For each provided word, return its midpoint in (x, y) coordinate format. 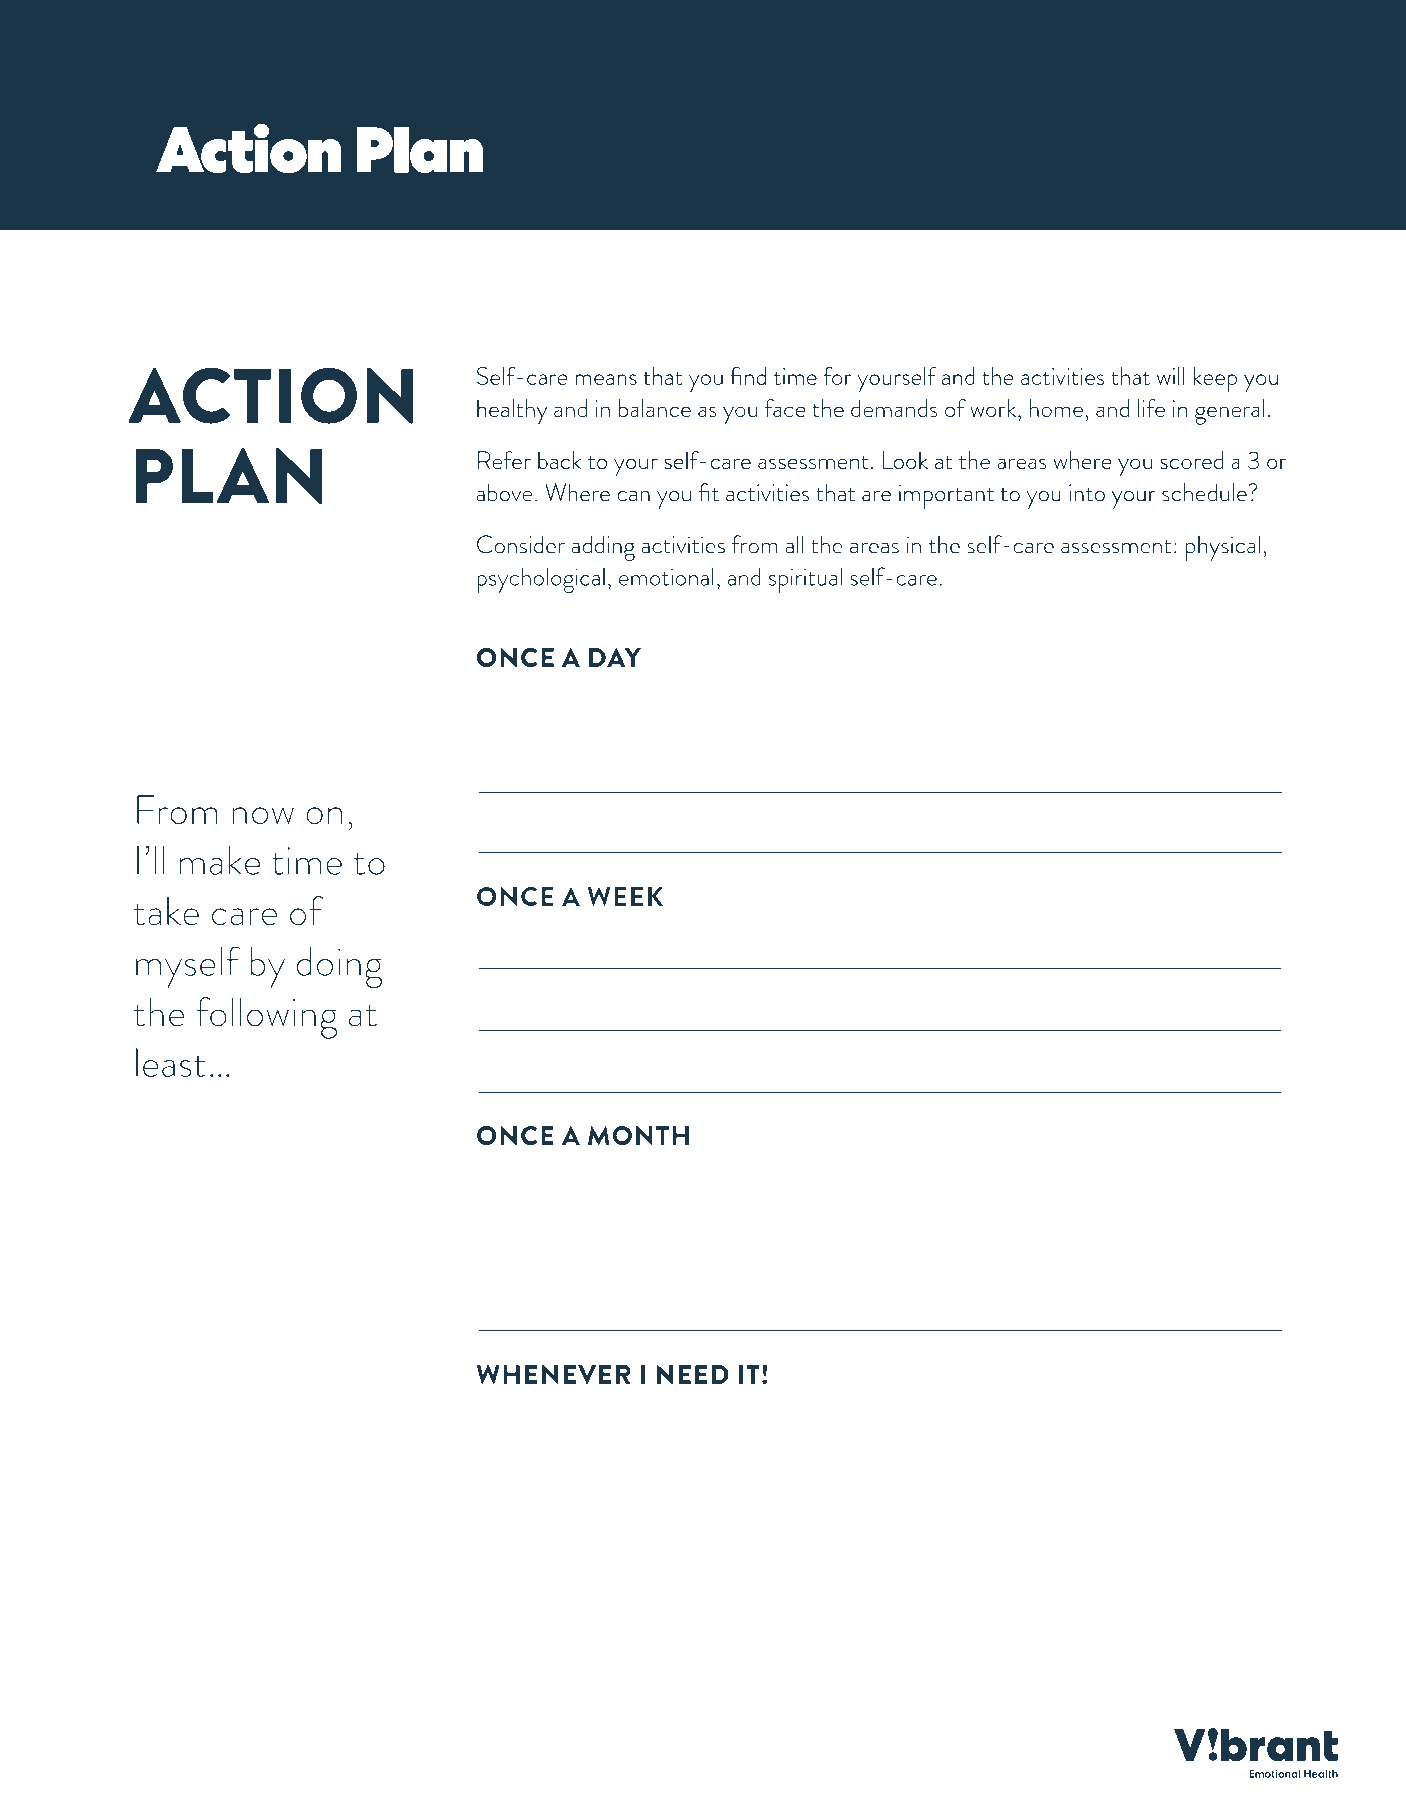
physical (1223, 548)
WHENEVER (553, 1374)
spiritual (805, 580)
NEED (693, 1374)
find (748, 376)
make (220, 860)
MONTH (638, 1135)
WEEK (625, 896)
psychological (541, 580)
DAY (615, 657)
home (1056, 408)
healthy (512, 412)
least (171, 1062)
